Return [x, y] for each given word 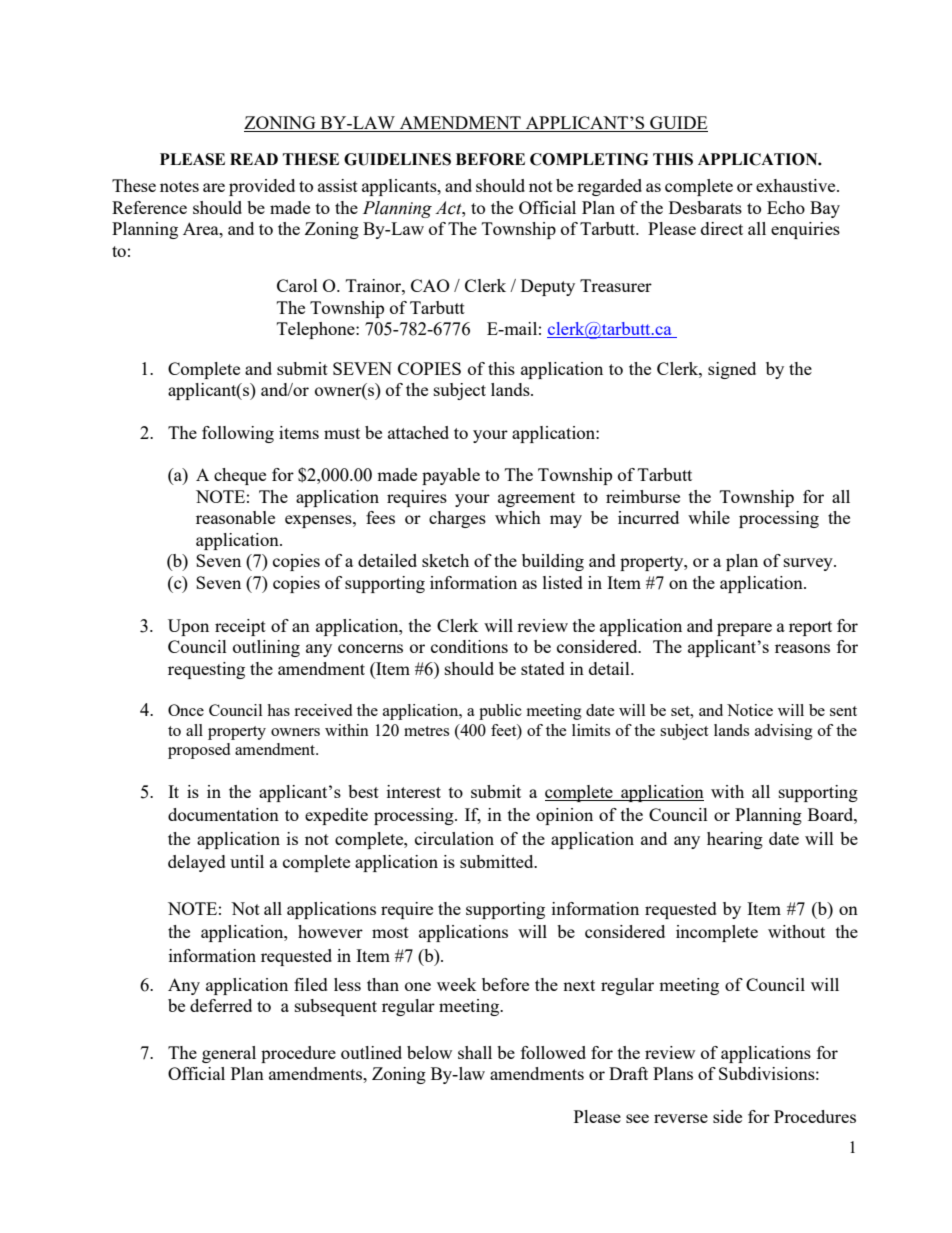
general [229, 1054]
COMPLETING [589, 159]
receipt [240, 627]
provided [262, 187]
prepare [744, 629]
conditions [469, 646]
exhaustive [797, 185]
